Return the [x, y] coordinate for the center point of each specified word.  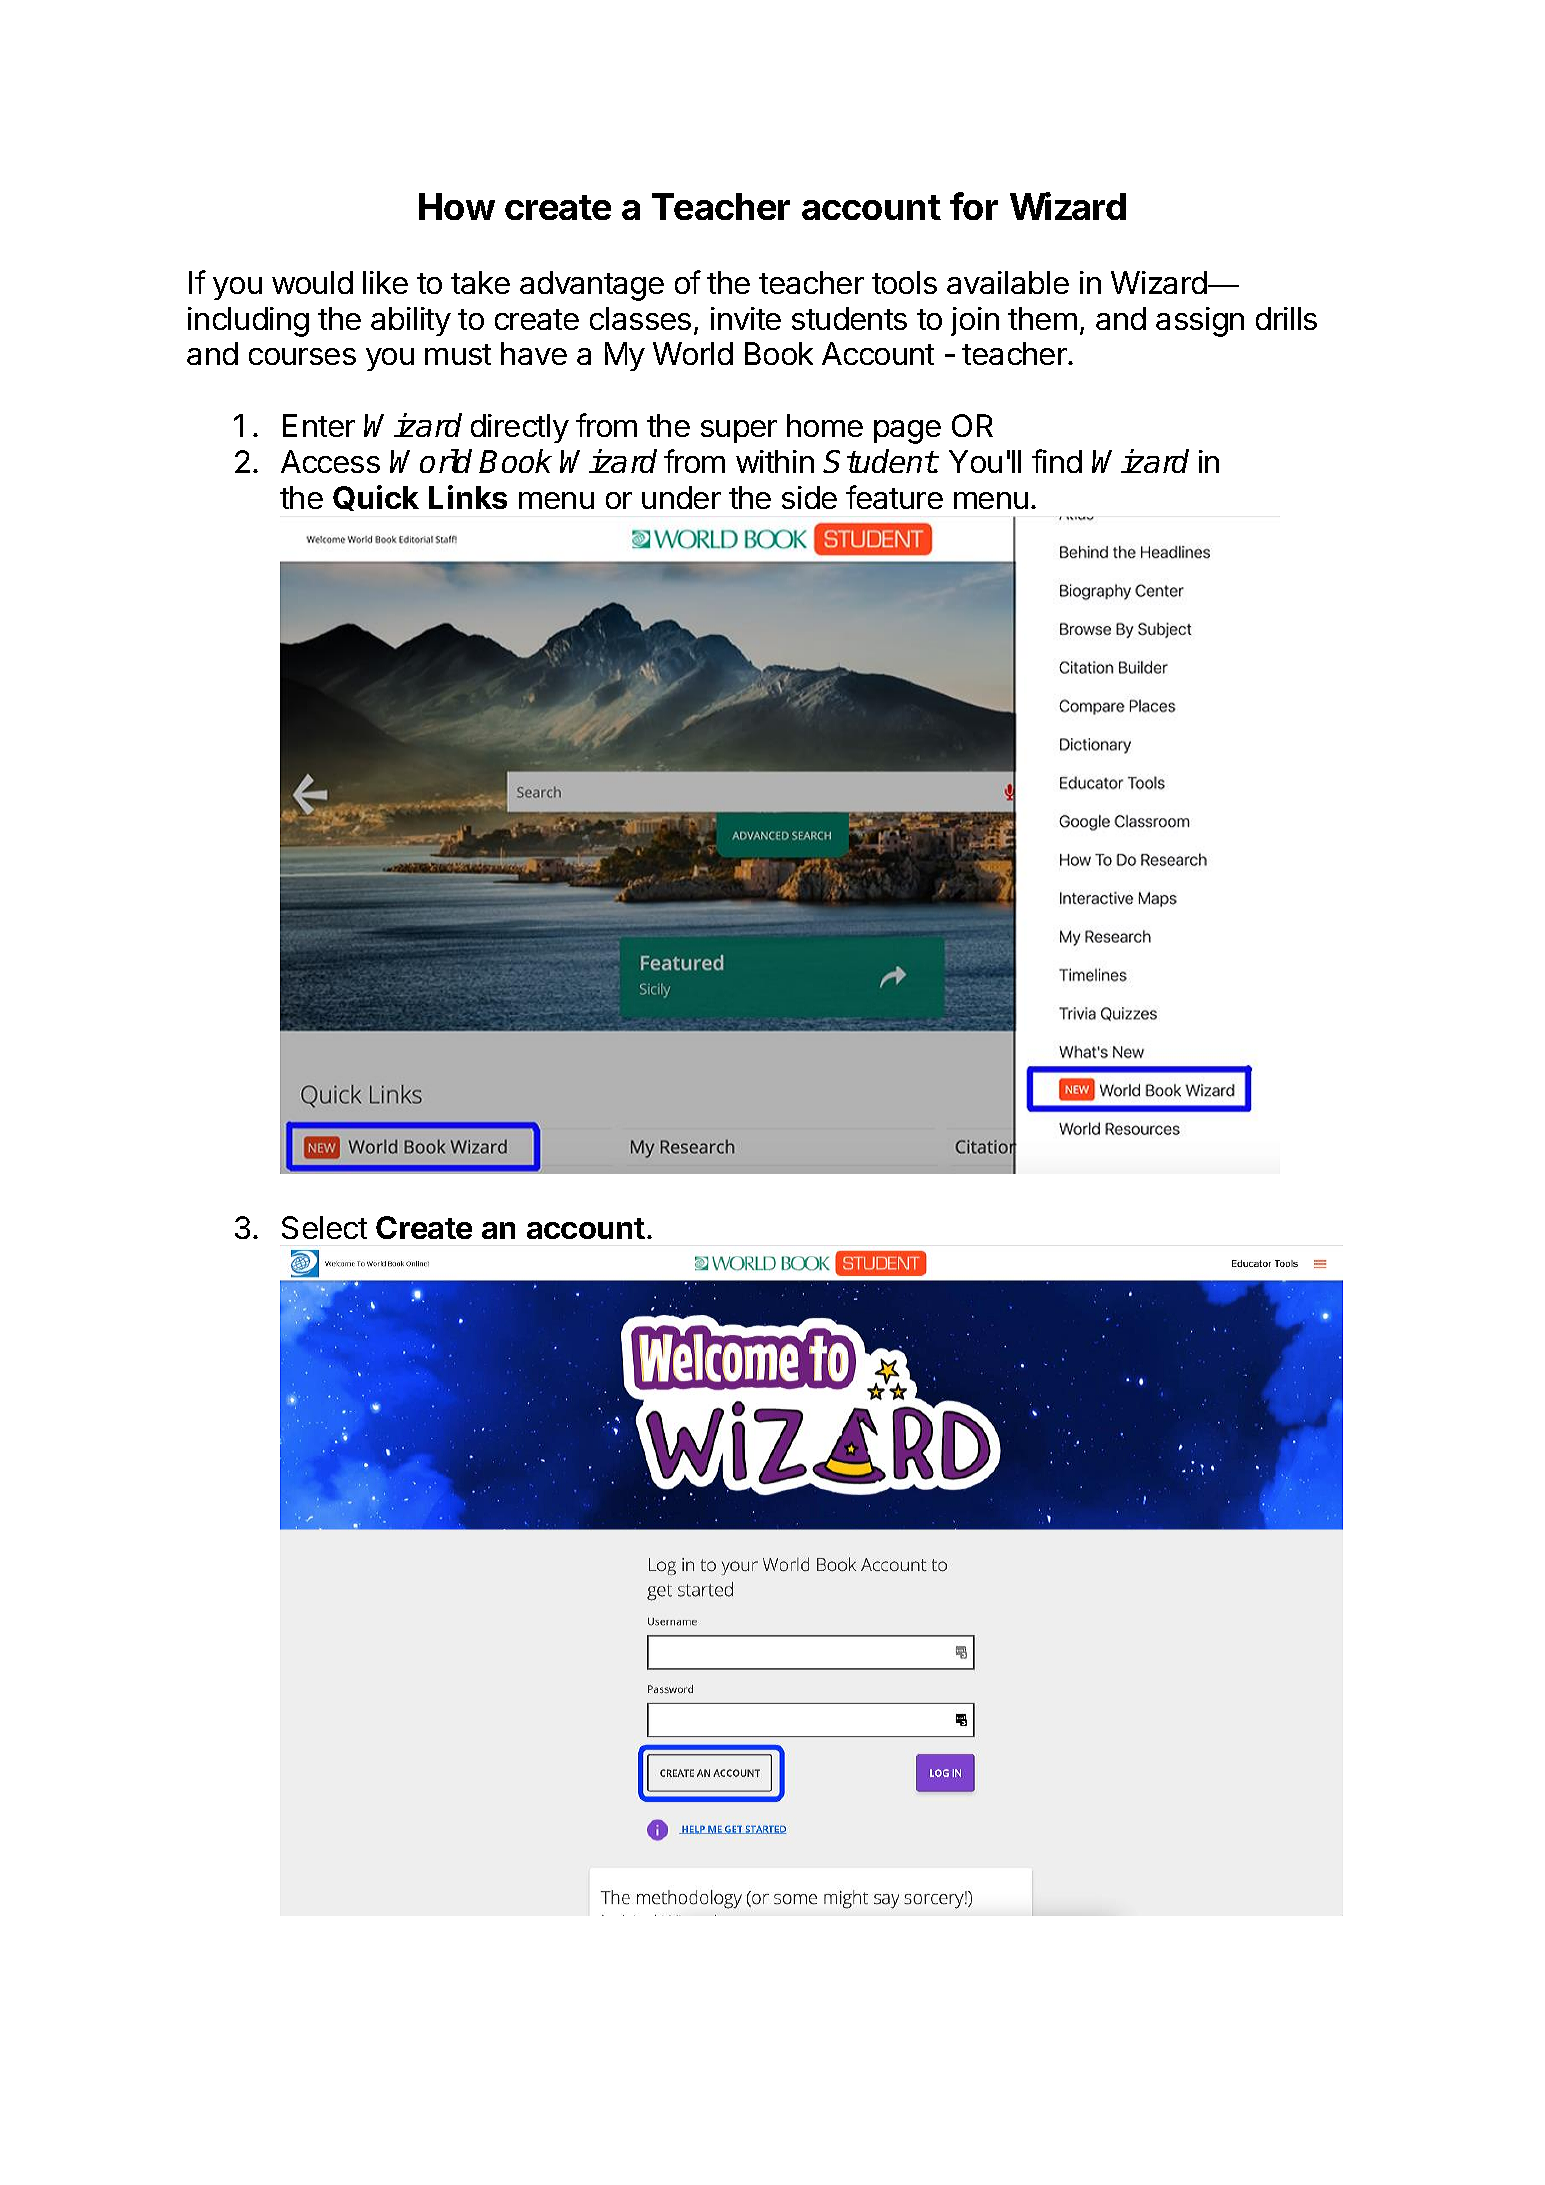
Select [324, 1227]
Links [468, 497]
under [681, 497]
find [1057, 461]
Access [330, 461]
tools [904, 282]
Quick [376, 498]
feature [894, 497]
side [809, 497]
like [385, 282]
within [775, 461]
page [907, 432]
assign [1200, 322]
